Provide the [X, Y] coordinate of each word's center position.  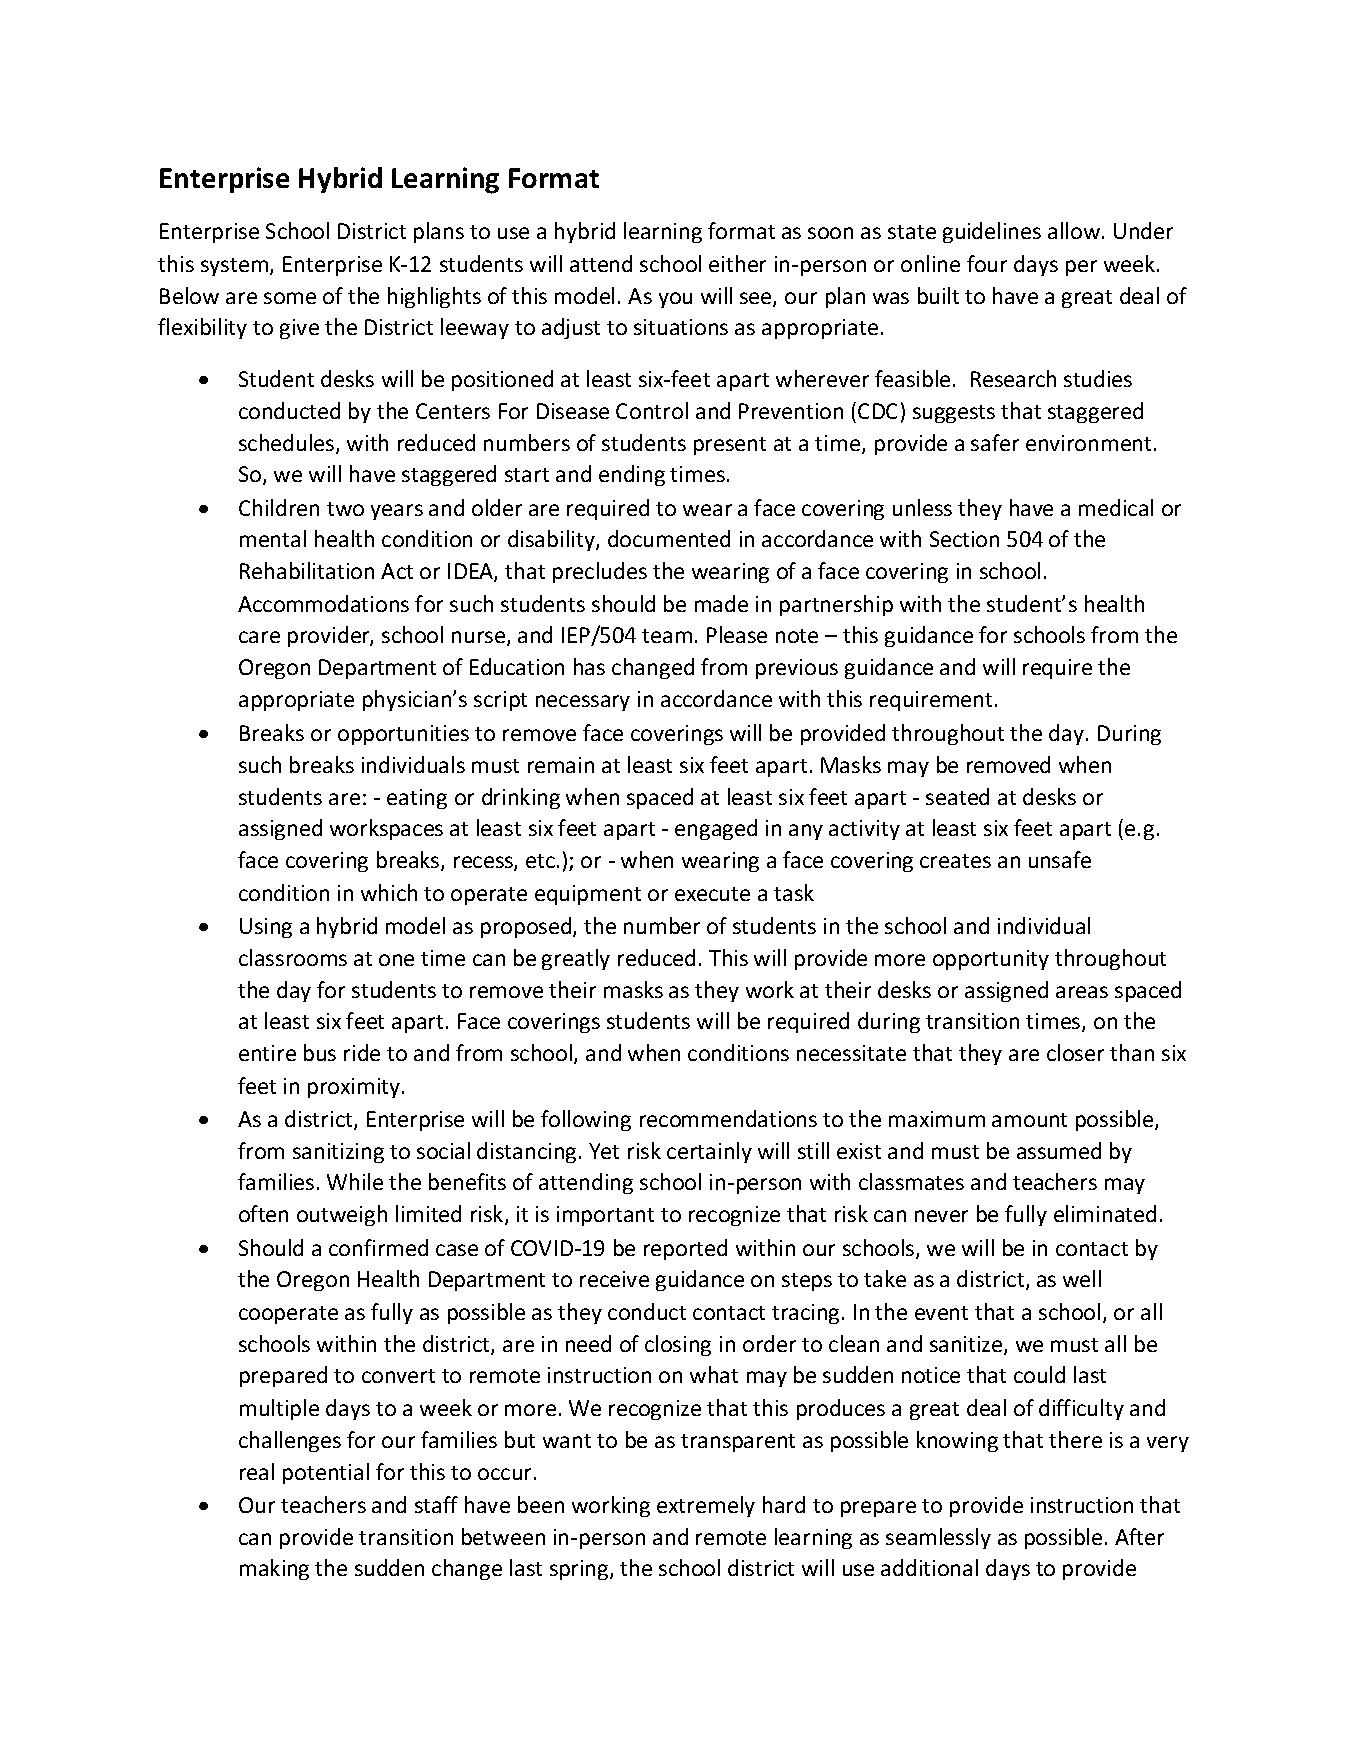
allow [1074, 230]
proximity [355, 1088]
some [290, 298]
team [667, 636]
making [274, 1569]
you [675, 300]
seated [957, 796]
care [259, 637]
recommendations [728, 1118]
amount [1029, 1120]
